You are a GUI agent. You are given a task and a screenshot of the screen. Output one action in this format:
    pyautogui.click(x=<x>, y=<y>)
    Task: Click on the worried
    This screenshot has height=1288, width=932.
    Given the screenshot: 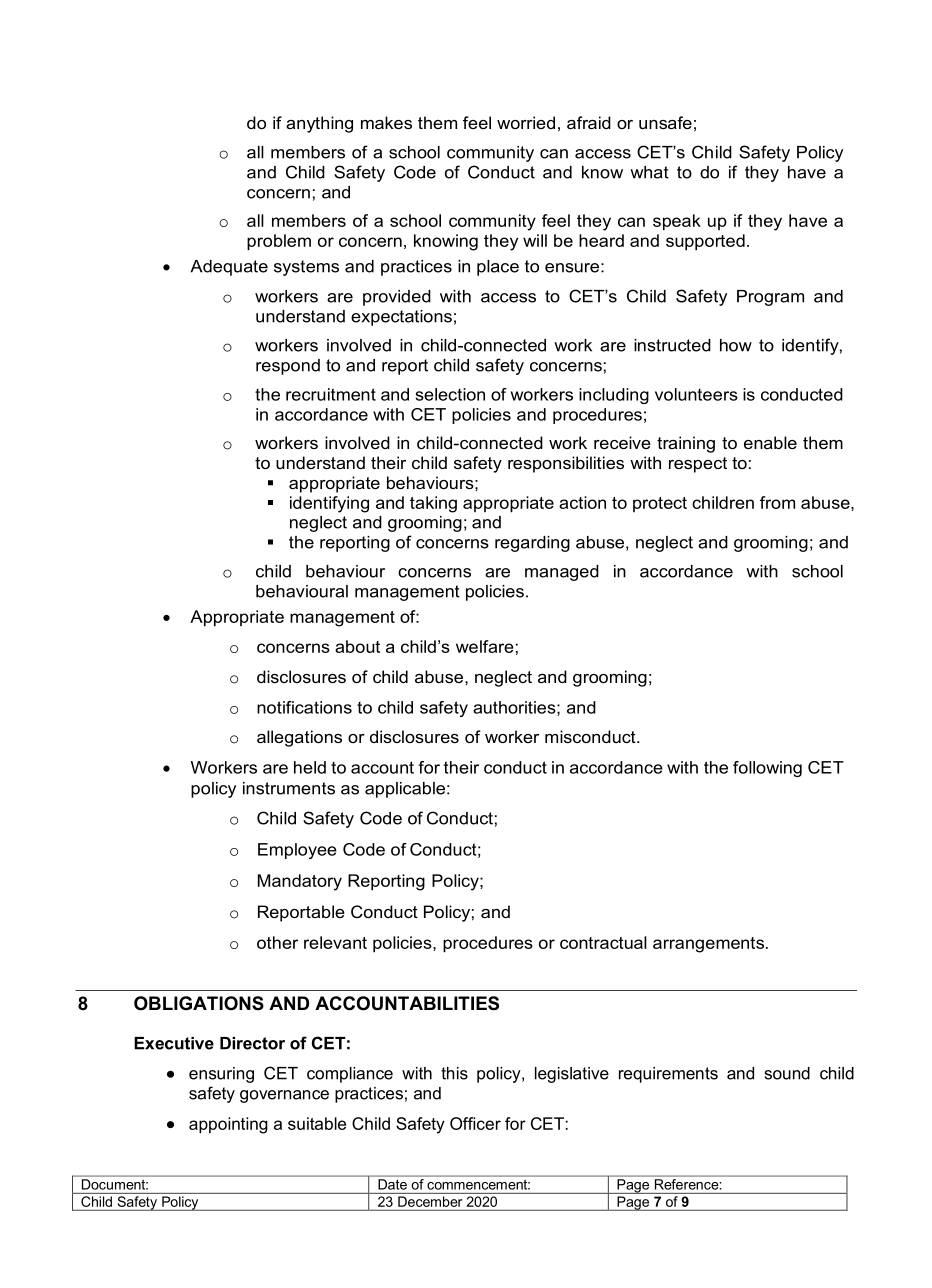 What is the action you would take?
    pyautogui.click(x=526, y=122)
